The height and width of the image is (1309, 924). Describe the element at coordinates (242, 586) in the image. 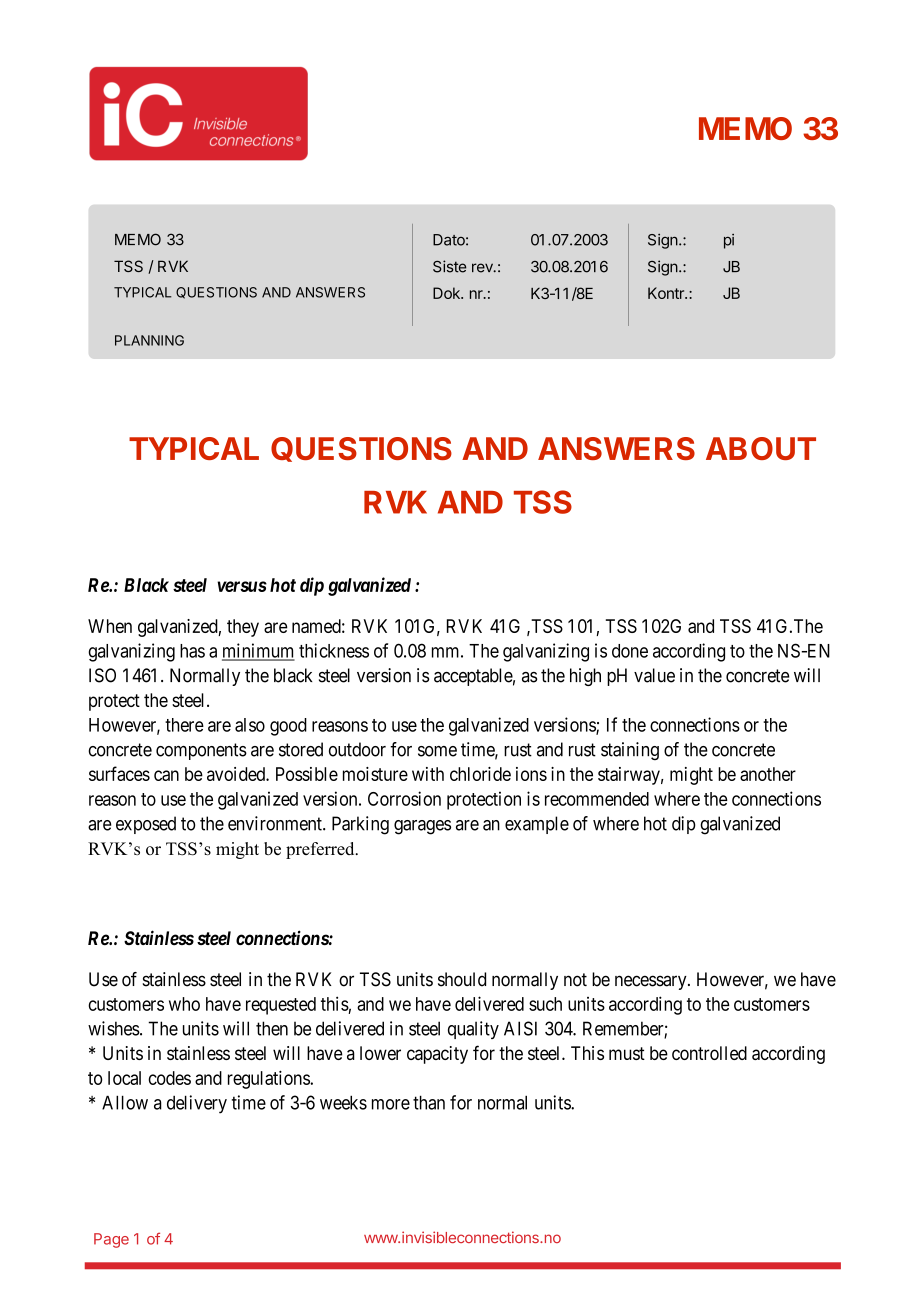

I see `versus` at that location.
